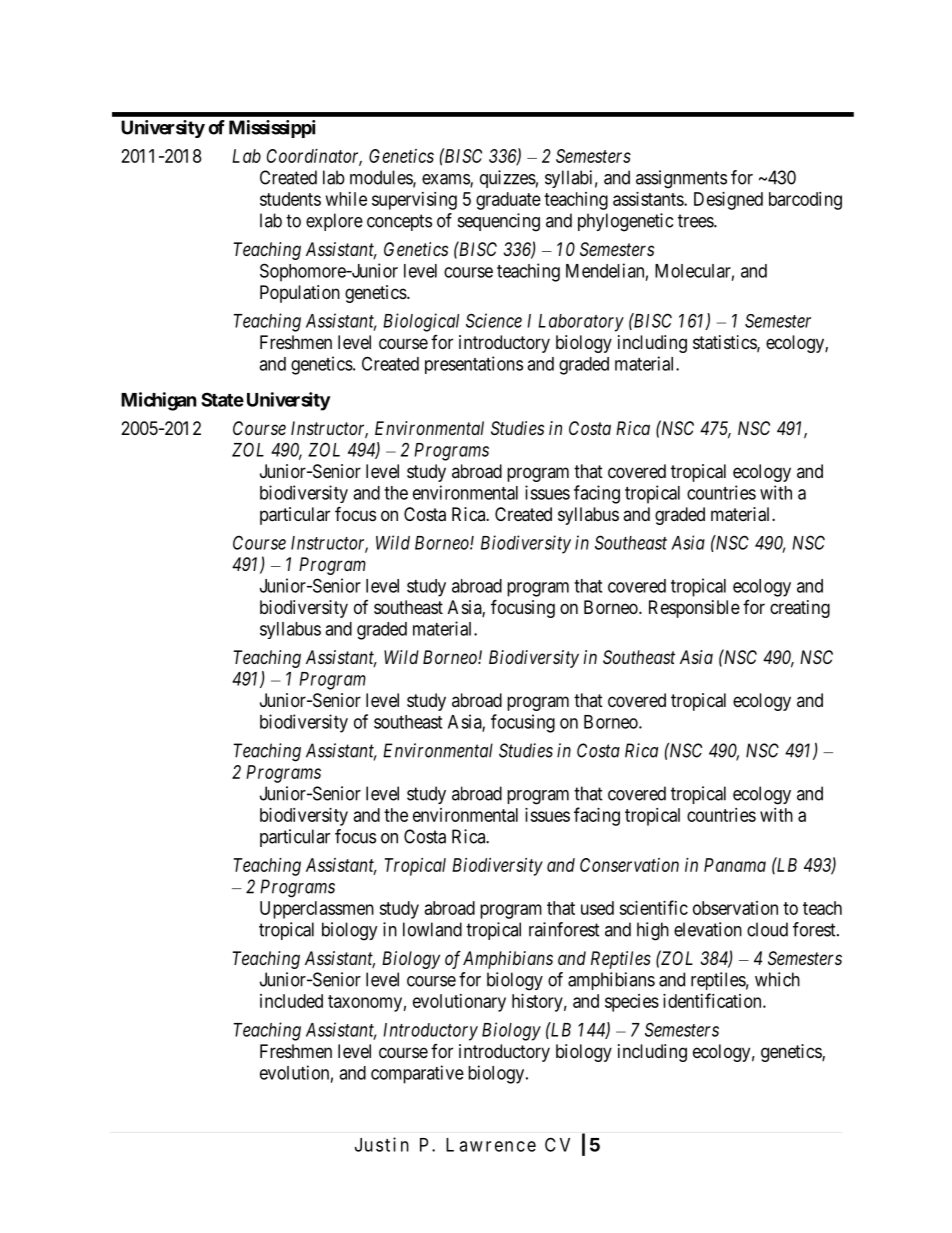 This document has width=952, height=1233. What do you see at coordinates (291, 1001) in the document?
I see `included` at bounding box center [291, 1001].
